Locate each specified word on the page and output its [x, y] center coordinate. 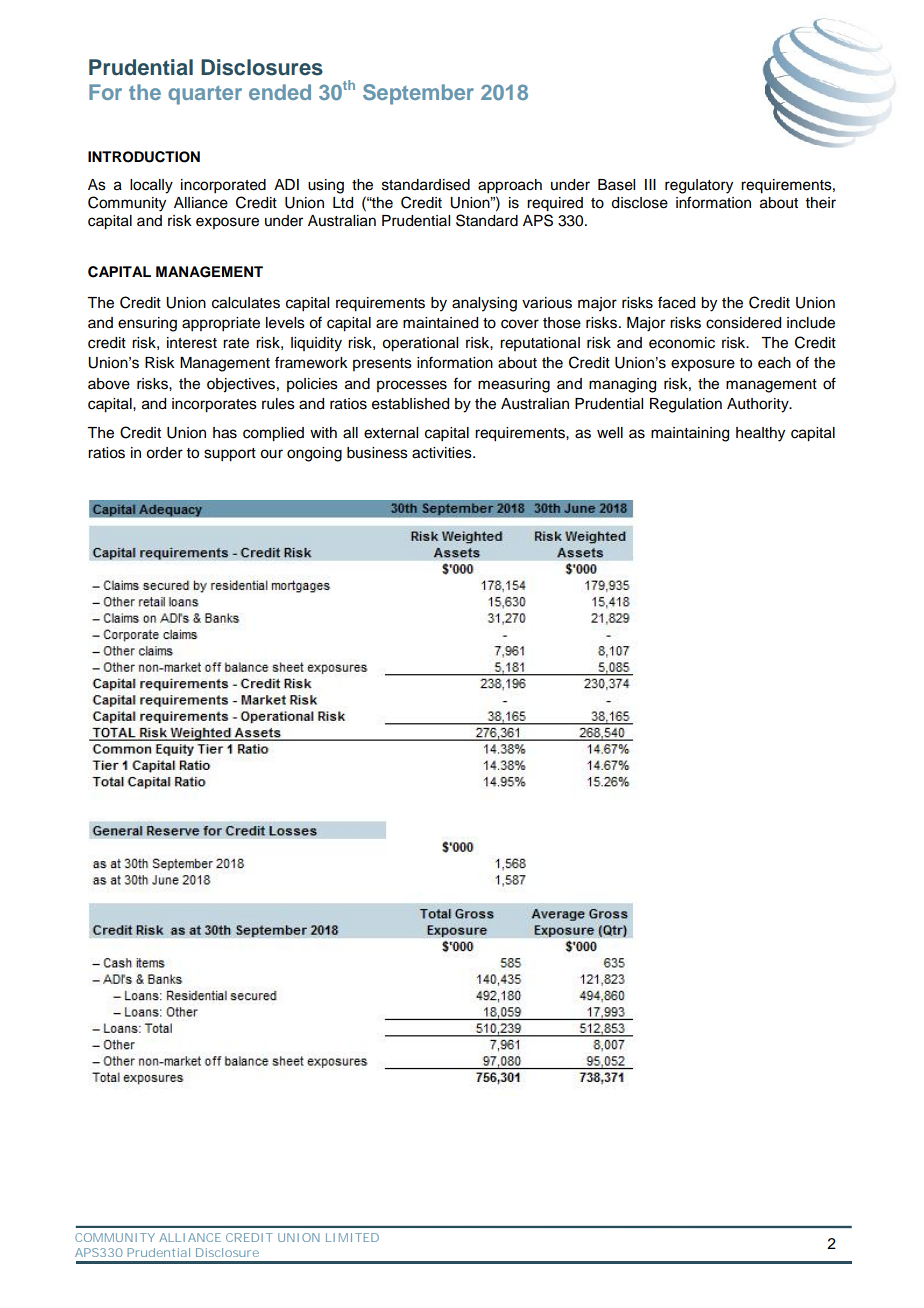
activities [443, 453]
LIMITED [352, 1237]
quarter [205, 95]
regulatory [699, 186]
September [418, 94]
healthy [760, 434]
